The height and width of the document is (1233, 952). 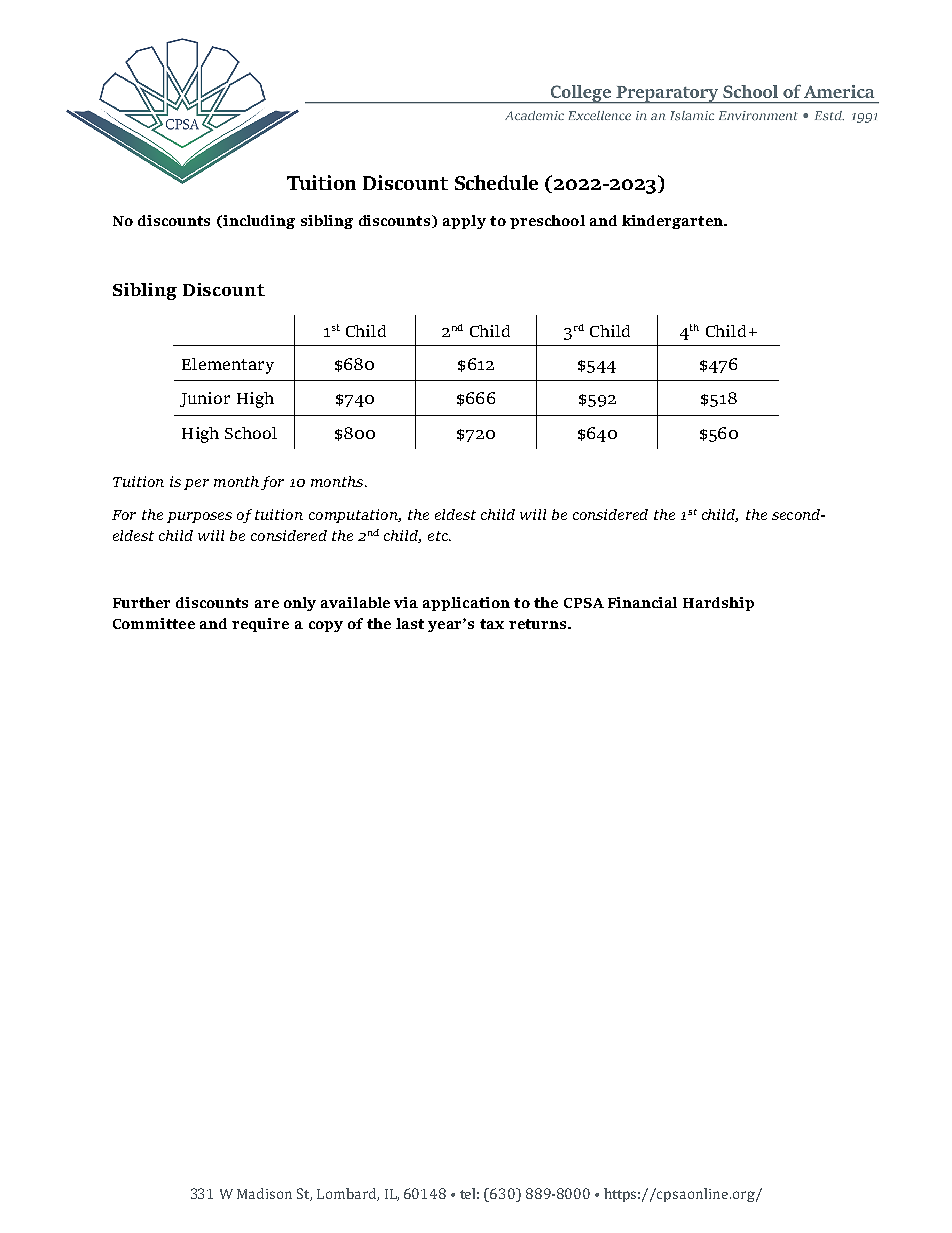 I want to click on including, so click(x=258, y=222).
